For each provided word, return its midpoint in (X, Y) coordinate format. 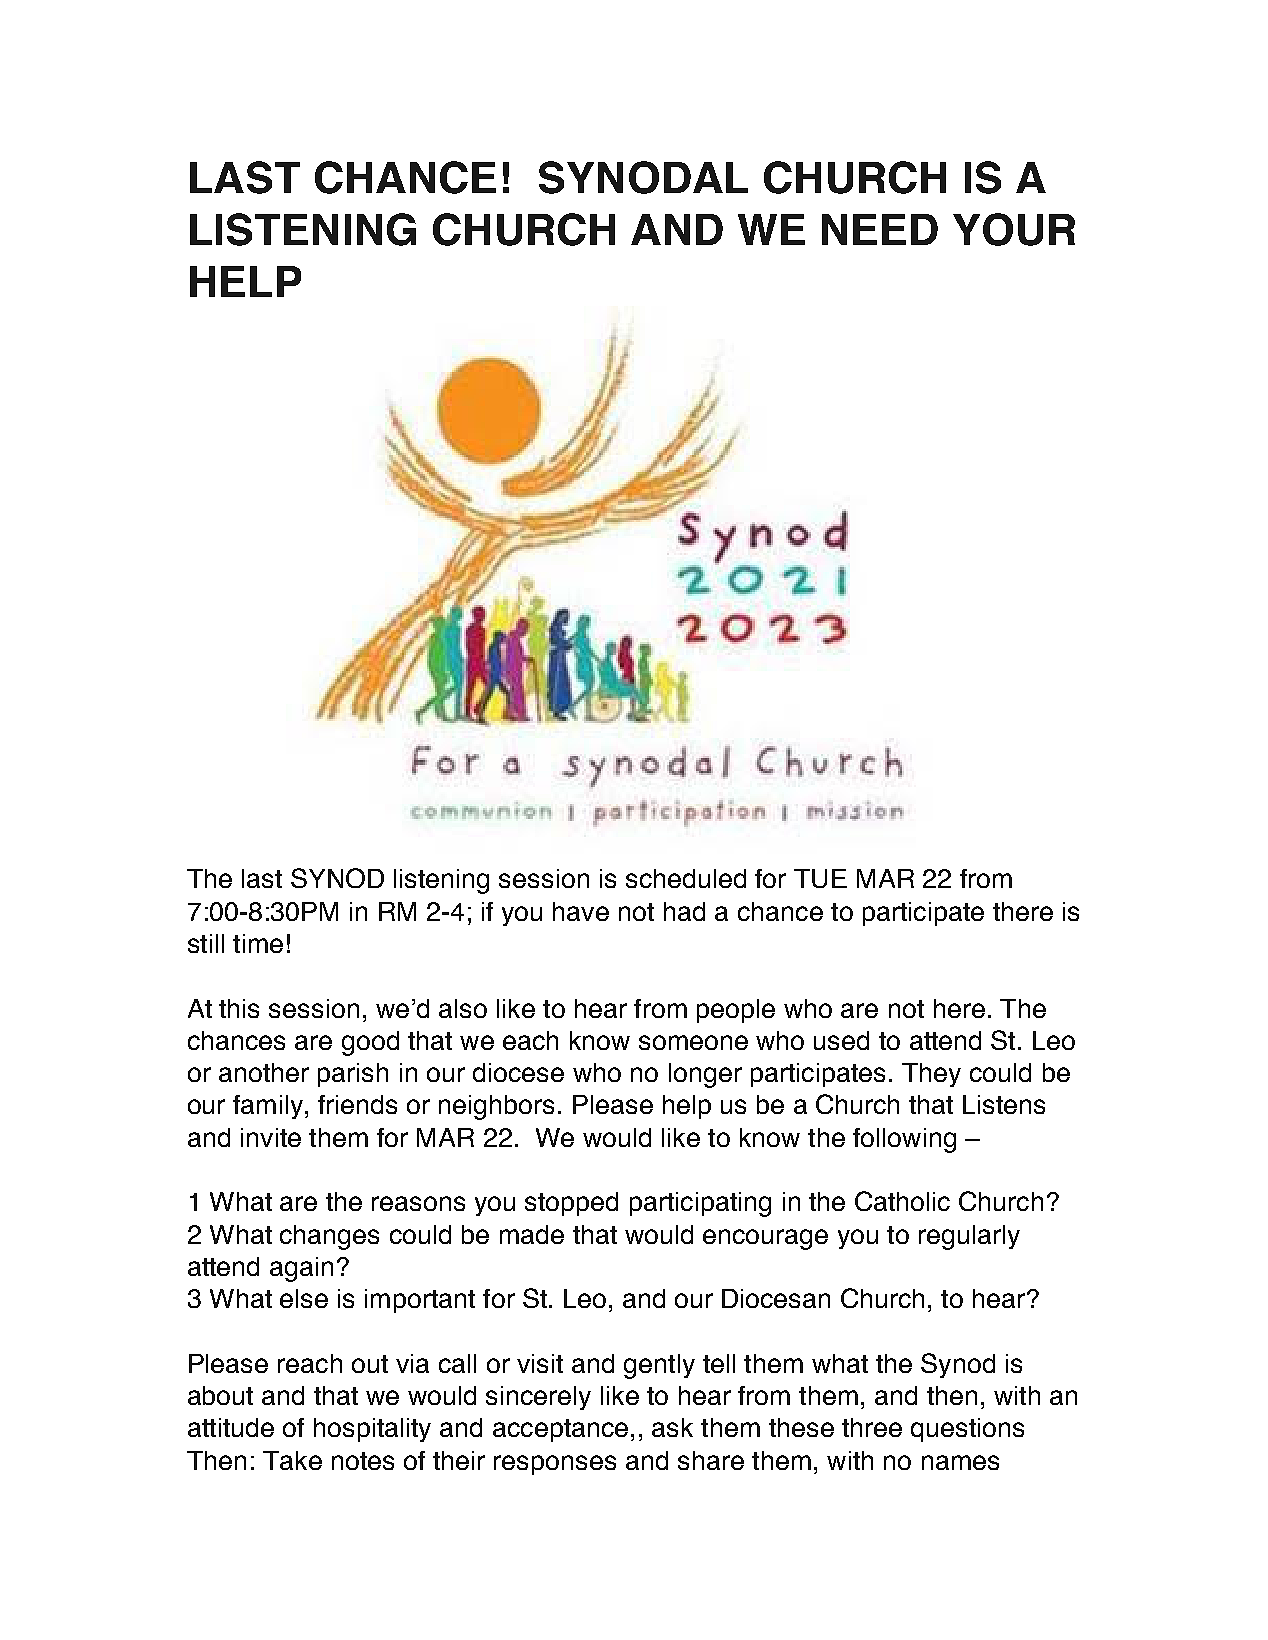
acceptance (560, 1430)
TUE (820, 878)
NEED (880, 229)
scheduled (686, 878)
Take (292, 1460)
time (258, 943)
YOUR (1014, 229)
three (872, 1427)
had (684, 911)
